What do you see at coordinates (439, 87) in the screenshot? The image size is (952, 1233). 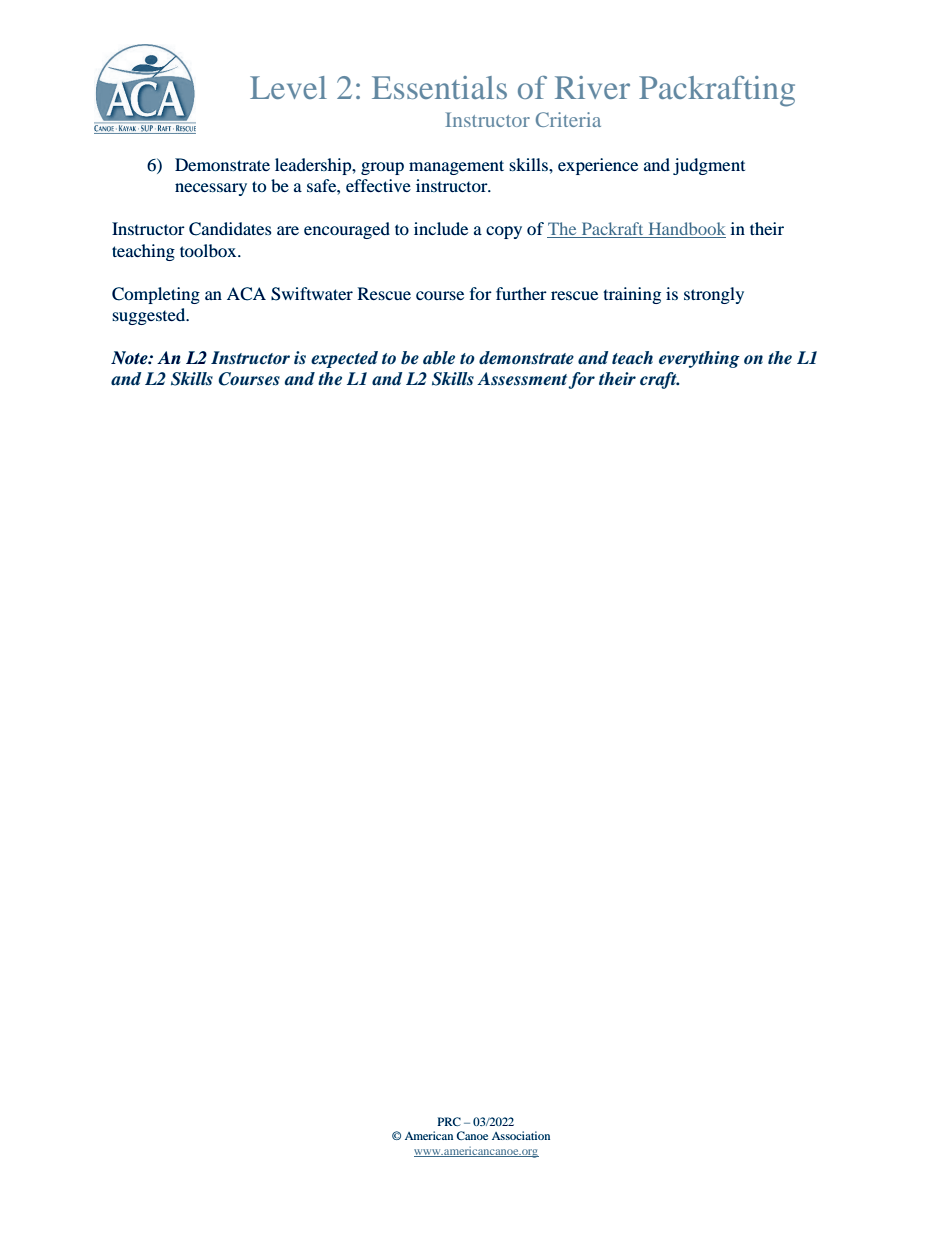 I see `Essentials` at bounding box center [439, 87].
